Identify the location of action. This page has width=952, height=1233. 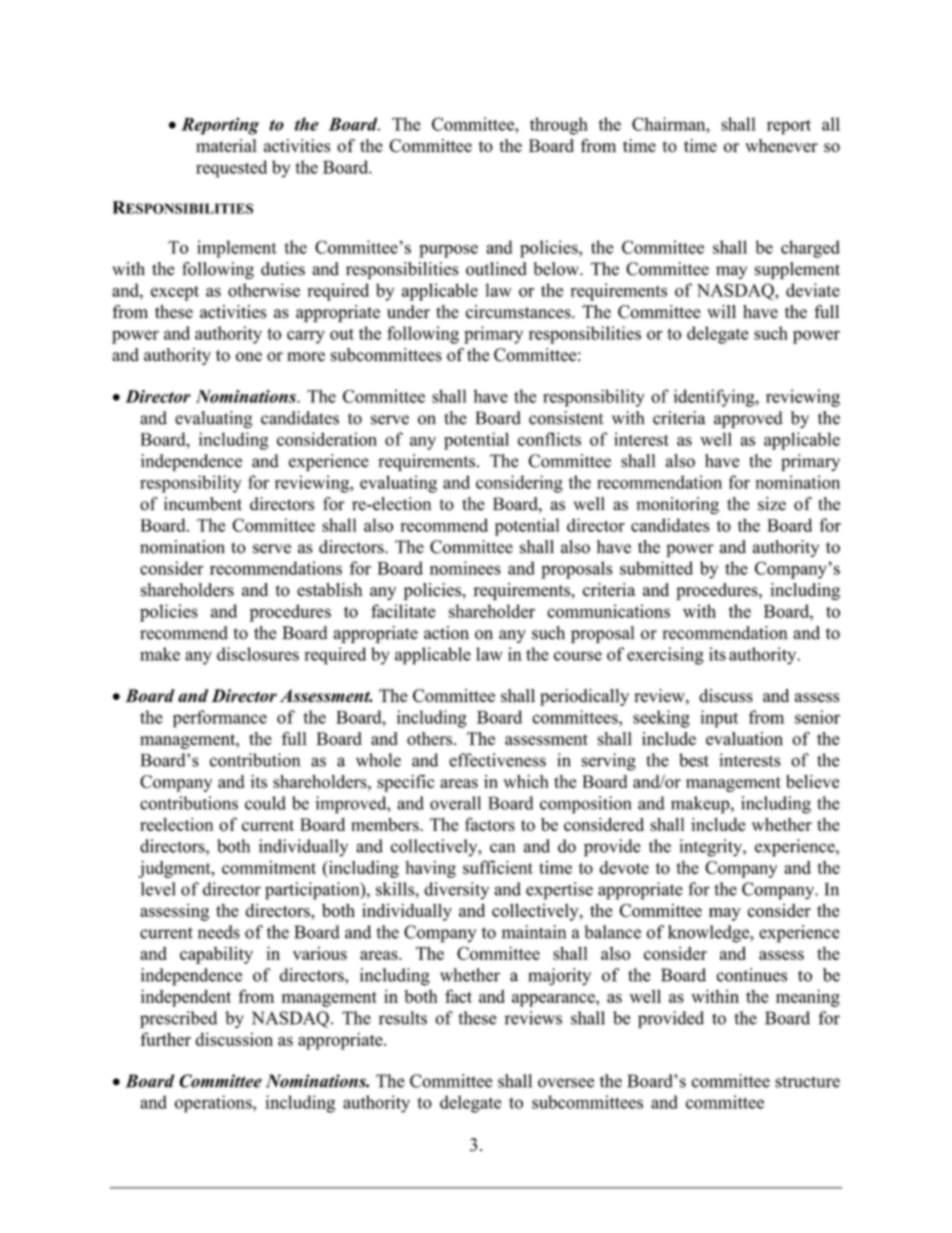
(446, 633).
